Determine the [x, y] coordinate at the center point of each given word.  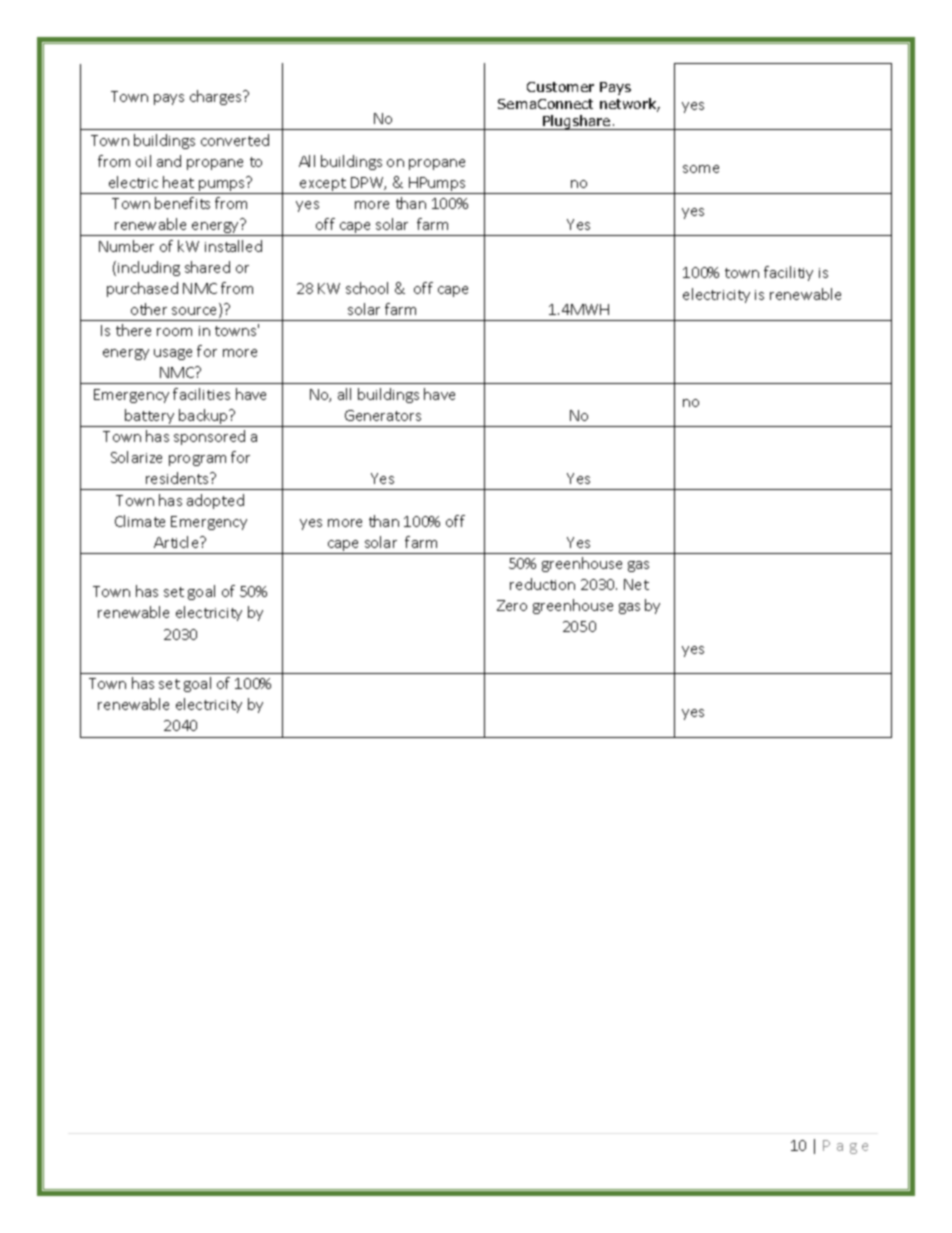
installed [233, 246]
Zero [512, 605]
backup [204, 418]
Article [177, 542]
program [197, 460]
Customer [560, 87]
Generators [383, 415]
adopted [215, 501]
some [701, 169]
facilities [201, 394]
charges [217, 97]
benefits [182, 203]
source [196, 312]
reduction [542, 584]
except [323, 186]
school [367, 288]
